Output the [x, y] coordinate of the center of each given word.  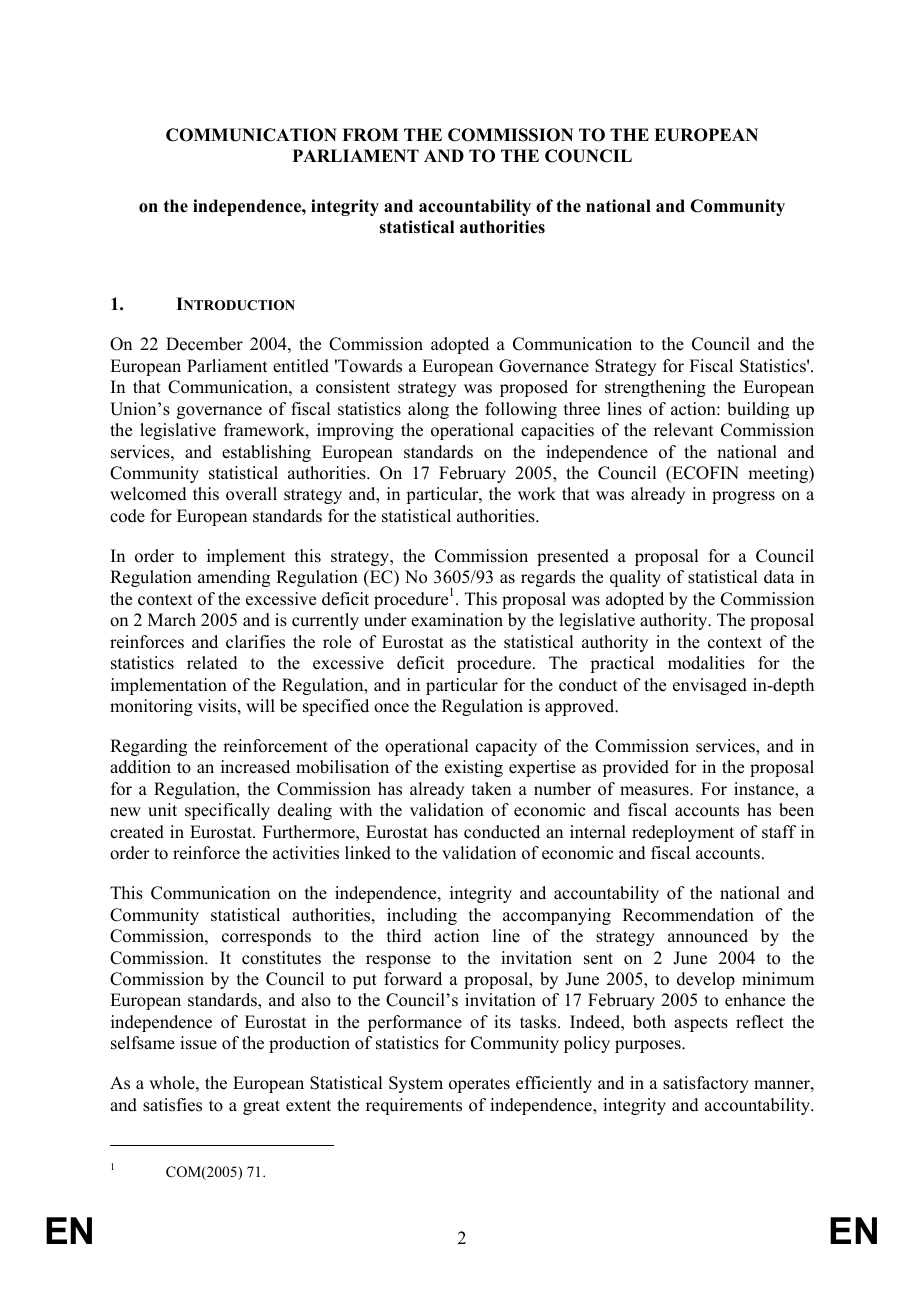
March [172, 620]
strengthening [655, 388]
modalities [706, 663]
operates [479, 1085]
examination [457, 620]
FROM [370, 135]
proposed [534, 388]
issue [198, 1043]
